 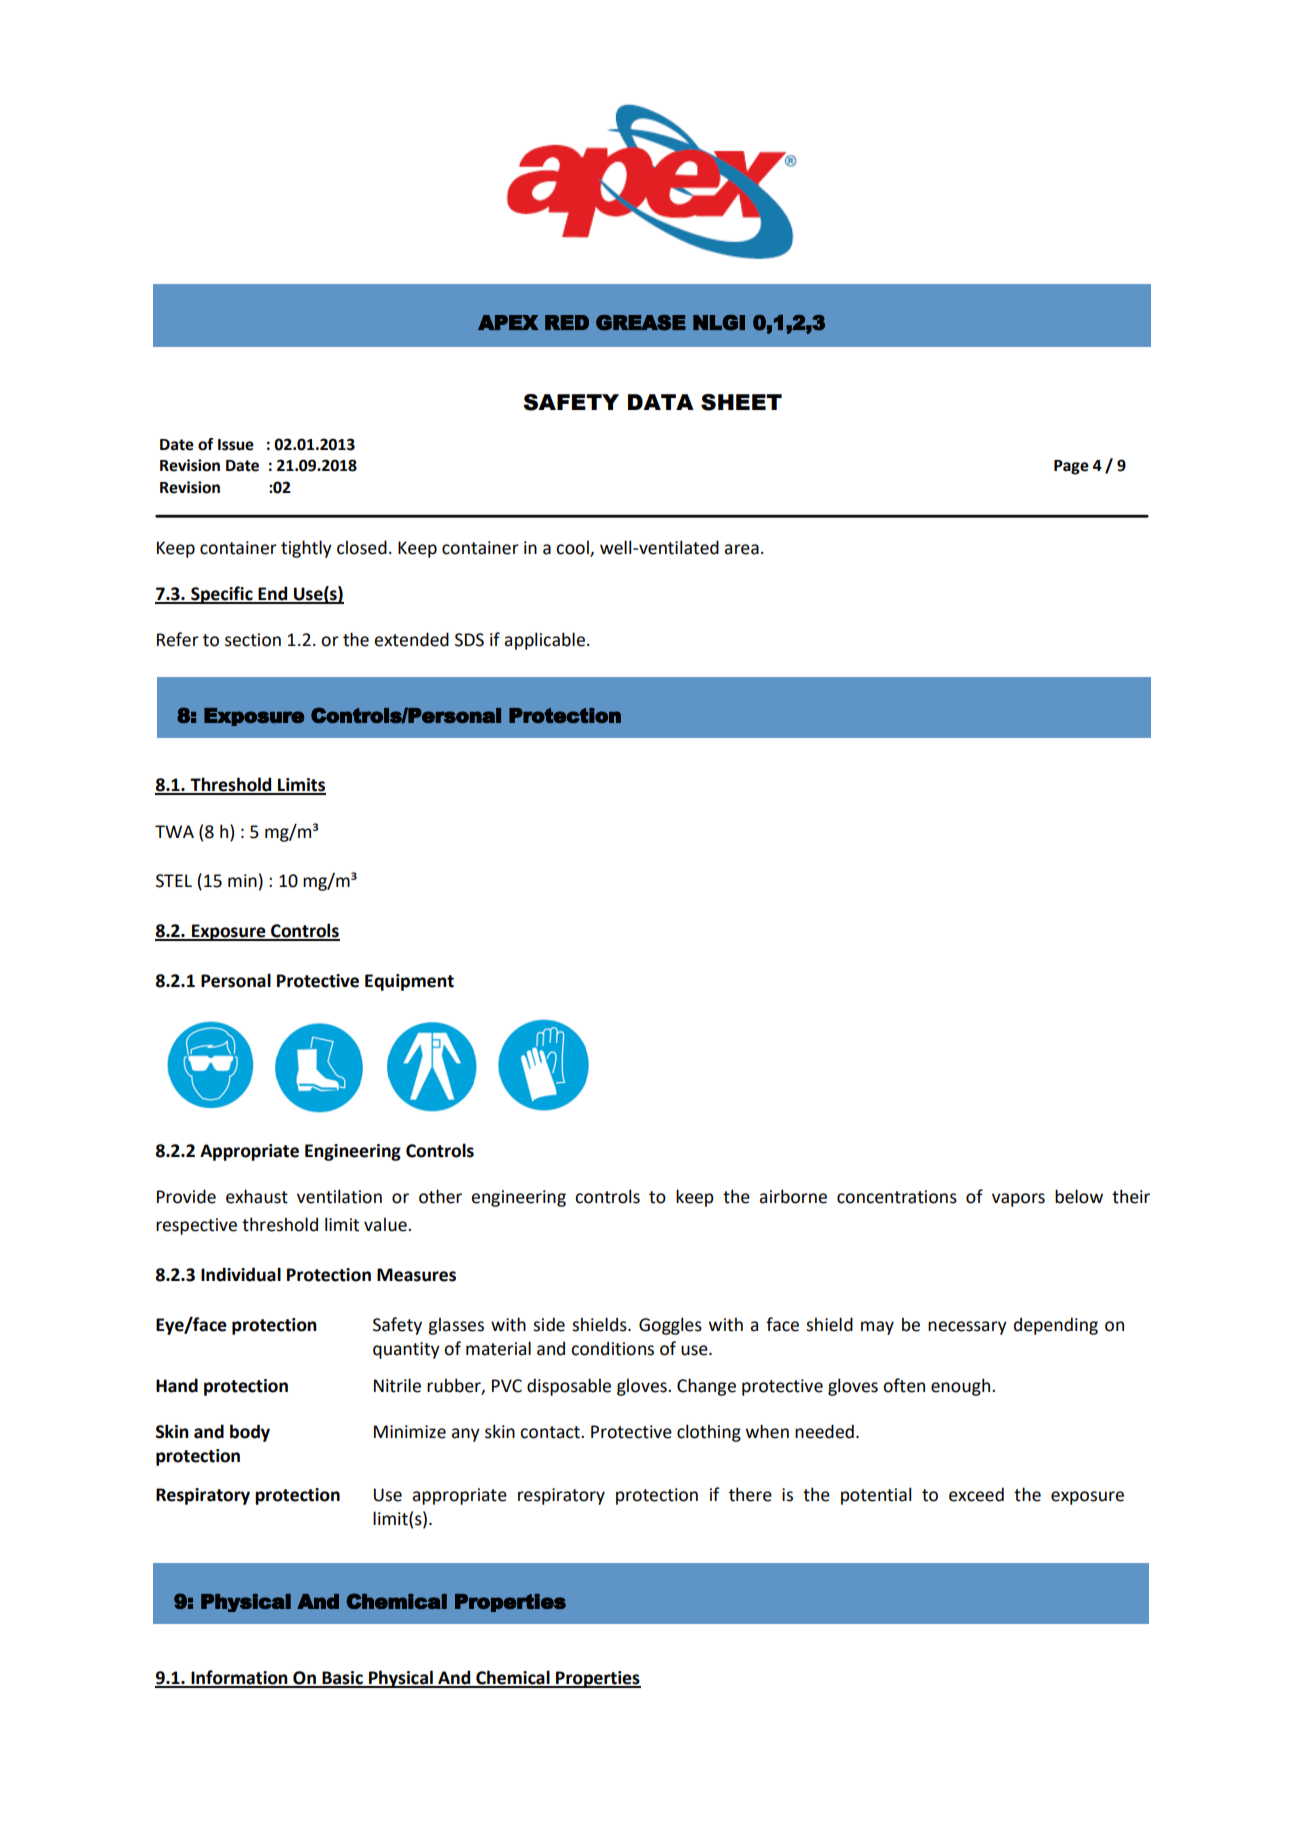 What do you see at coordinates (741, 549) in the screenshot?
I see `area` at bounding box center [741, 549].
